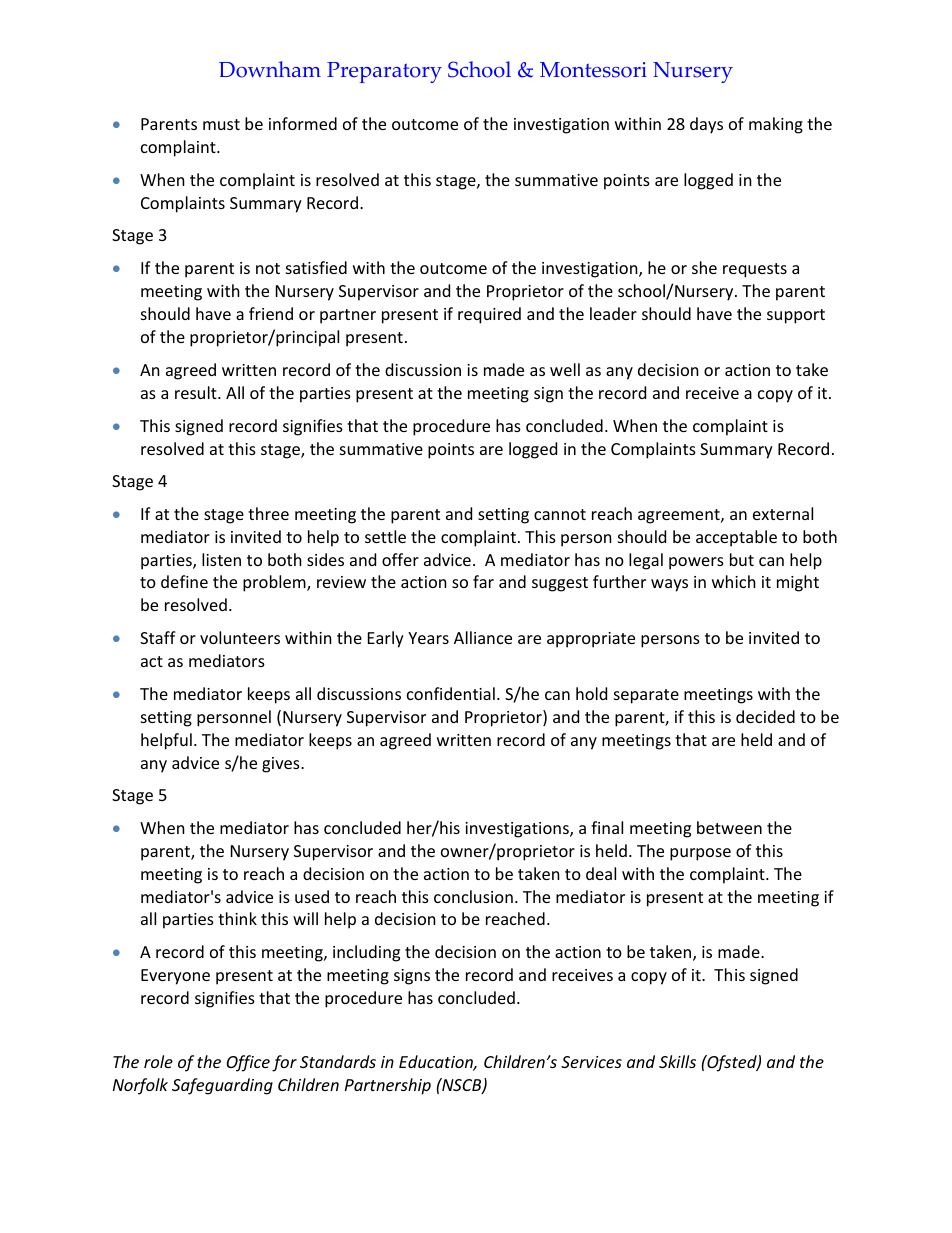 The height and width of the screenshot is (1233, 952). Describe the element at coordinates (221, 559) in the screenshot. I see `listen` at that location.
